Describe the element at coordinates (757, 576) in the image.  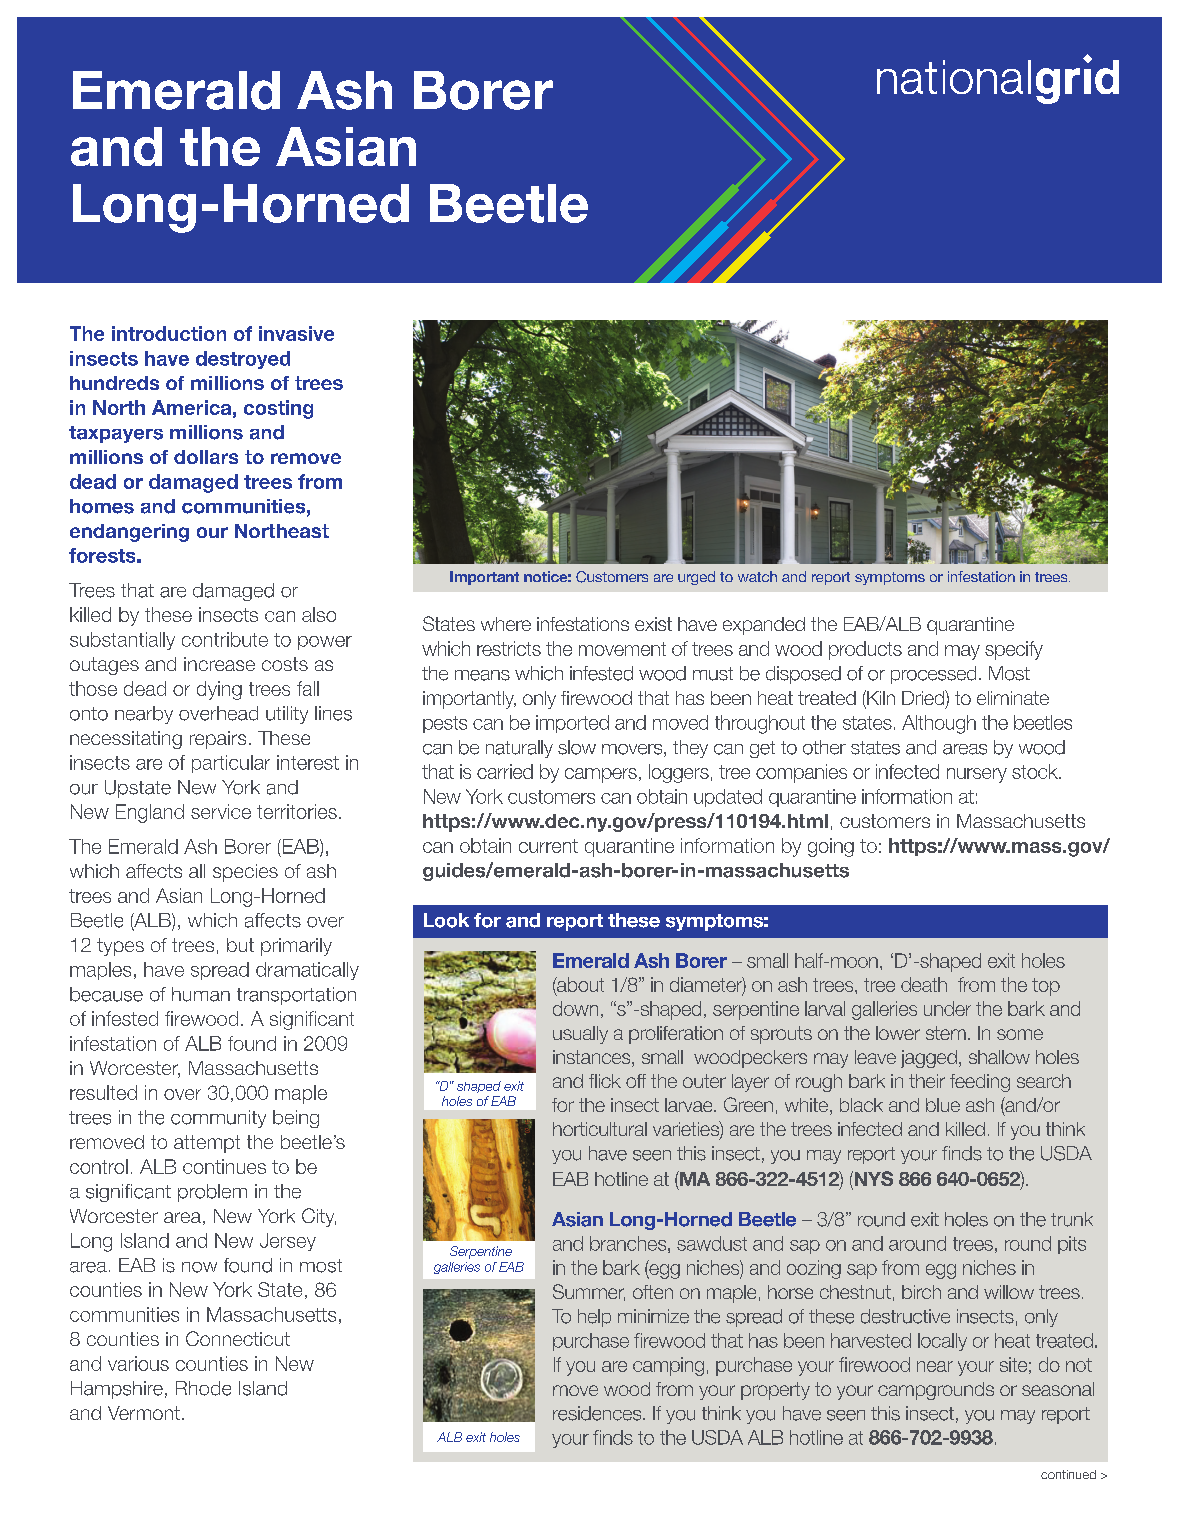
I see `watch` at that location.
